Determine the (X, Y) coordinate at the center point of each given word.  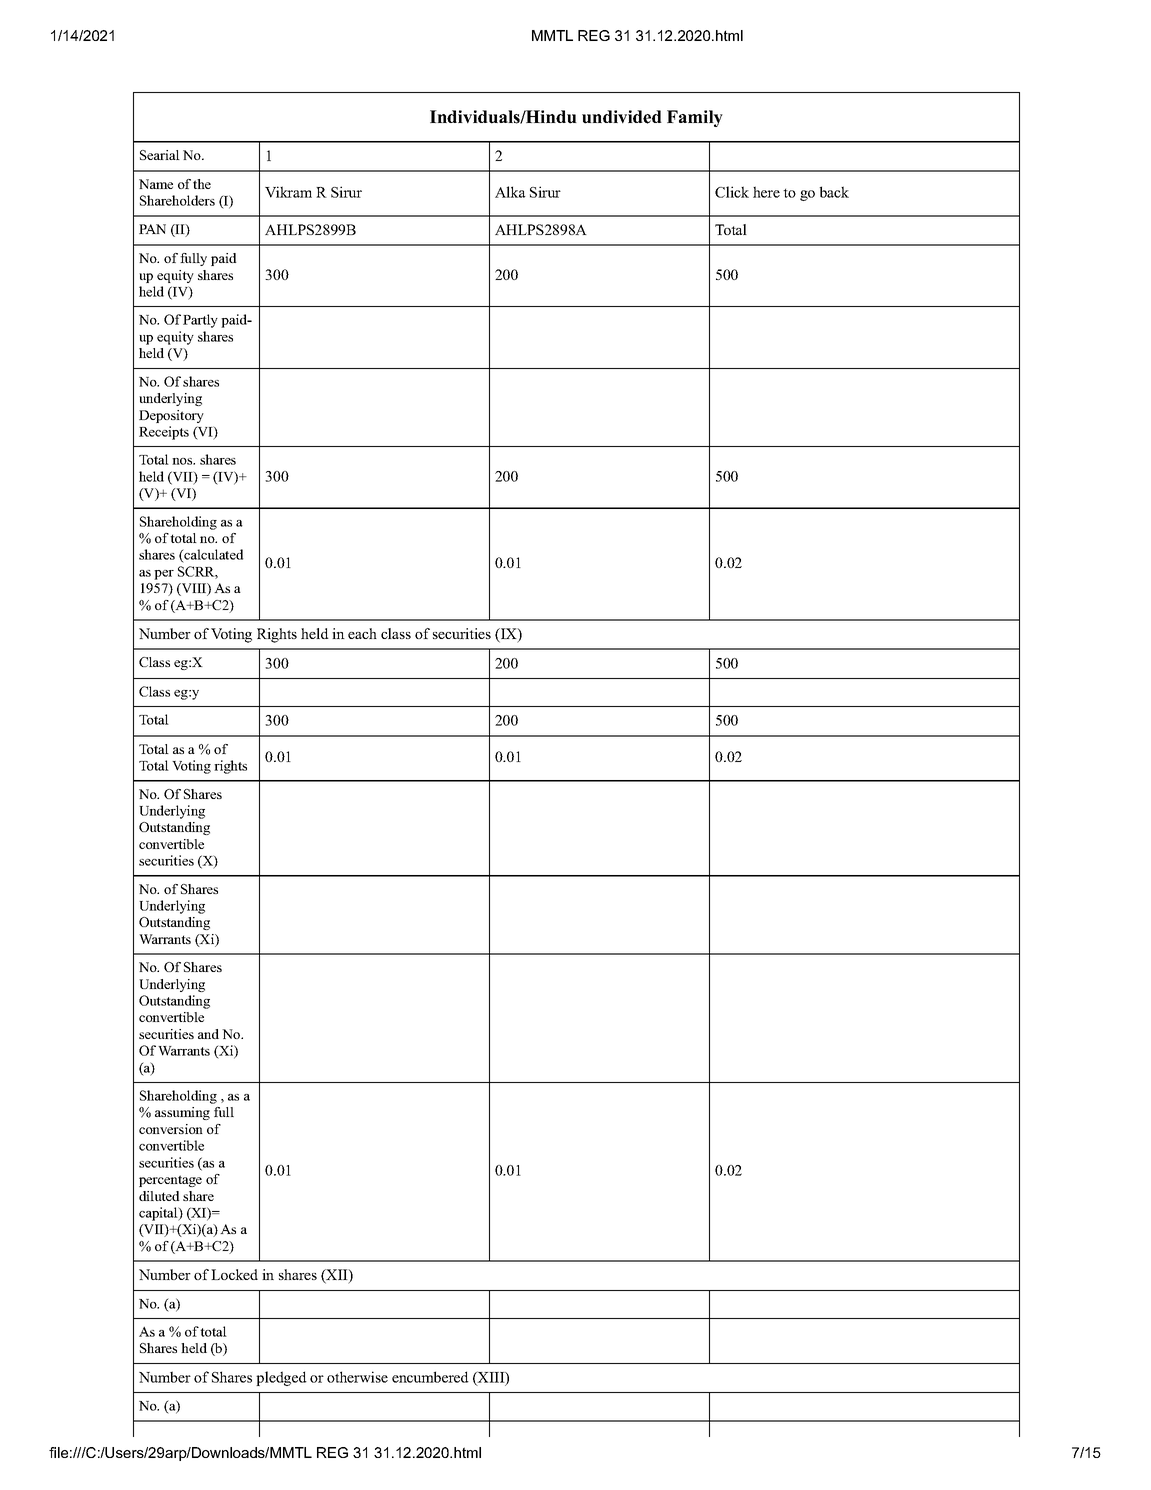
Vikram (288, 192)
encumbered (430, 1377)
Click (732, 192)
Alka (510, 192)
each (362, 633)
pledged (281, 1378)
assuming (182, 1113)
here (766, 192)
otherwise (357, 1377)
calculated (212, 556)
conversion (171, 1129)
